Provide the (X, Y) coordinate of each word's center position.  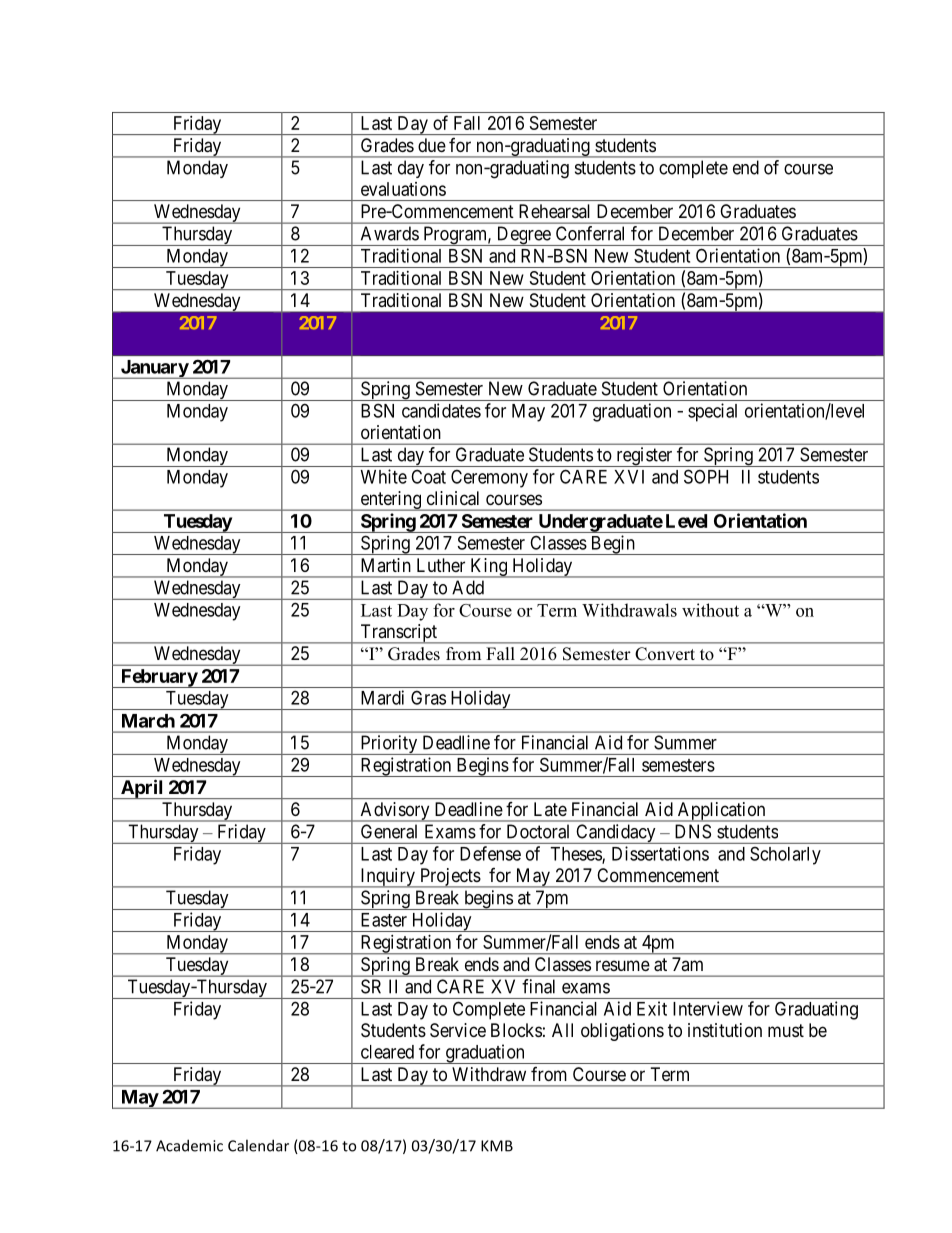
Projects (450, 878)
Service (458, 1030)
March (148, 721)
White (384, 476)
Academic (189, 1145)
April (142, 789)
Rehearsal (554, 211)
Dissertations (660, 853)
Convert (665, 653)
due (432, 145)
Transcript (398, 634)
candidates (441, 410)
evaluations (403, 189)
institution (725, 1030)
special (712, 412)
